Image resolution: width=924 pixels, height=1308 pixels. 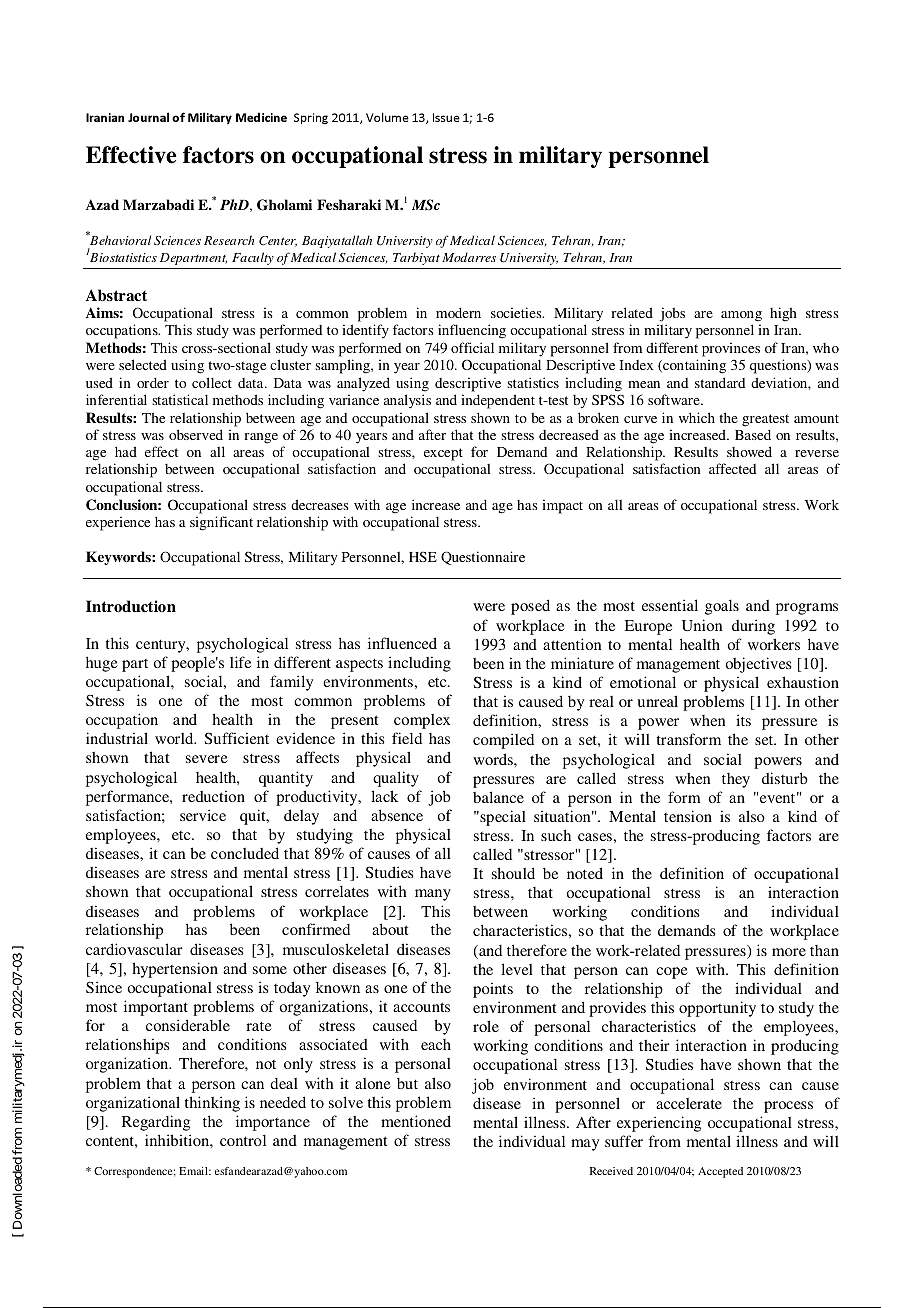 I want to click on affected, so click(x=732, y=468).
